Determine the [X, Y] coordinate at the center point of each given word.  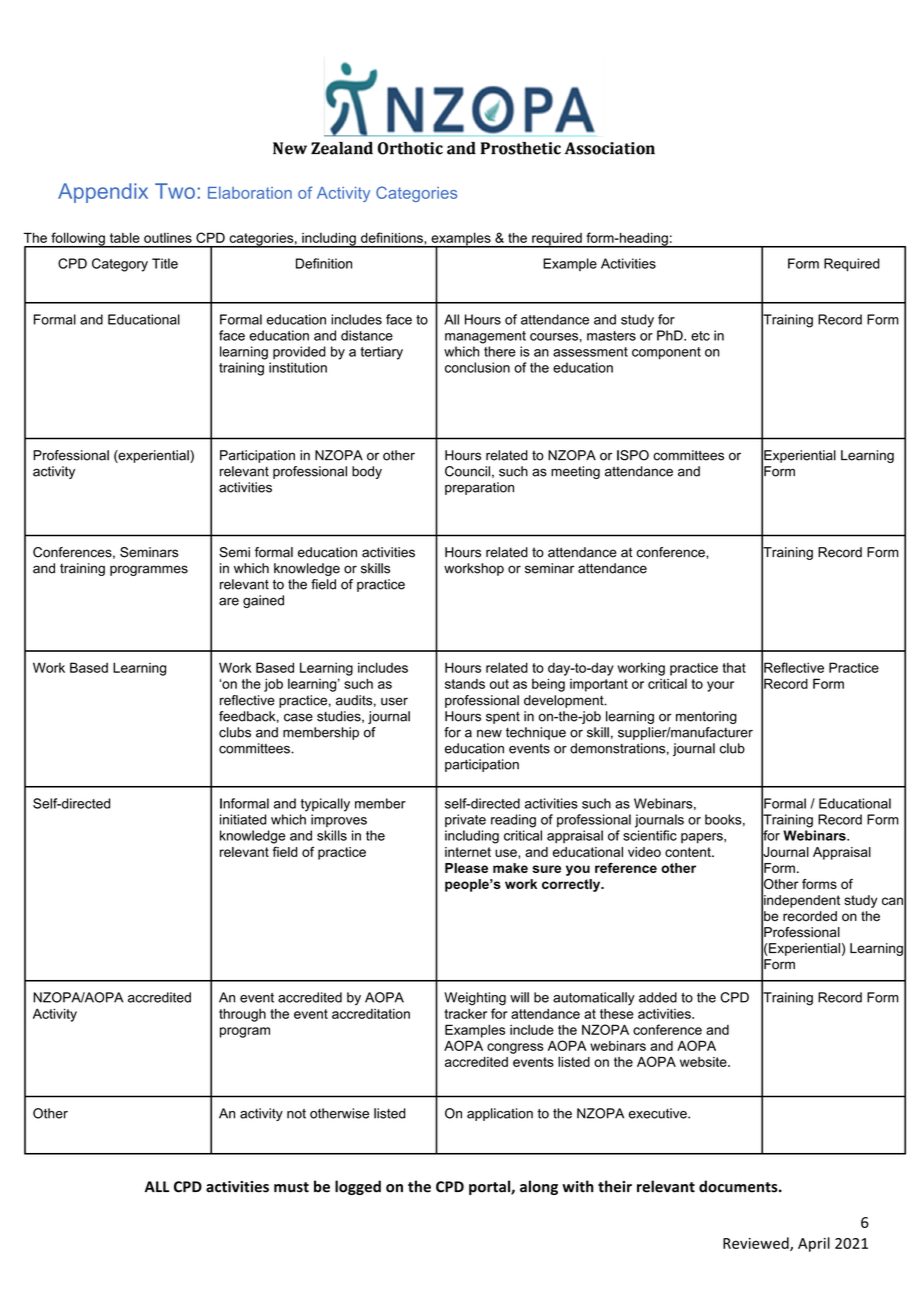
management [485, 337]
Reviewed [757, 1244]
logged [358, 1187]
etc [700, 336]
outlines [168, 238]
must [291, 1187]
